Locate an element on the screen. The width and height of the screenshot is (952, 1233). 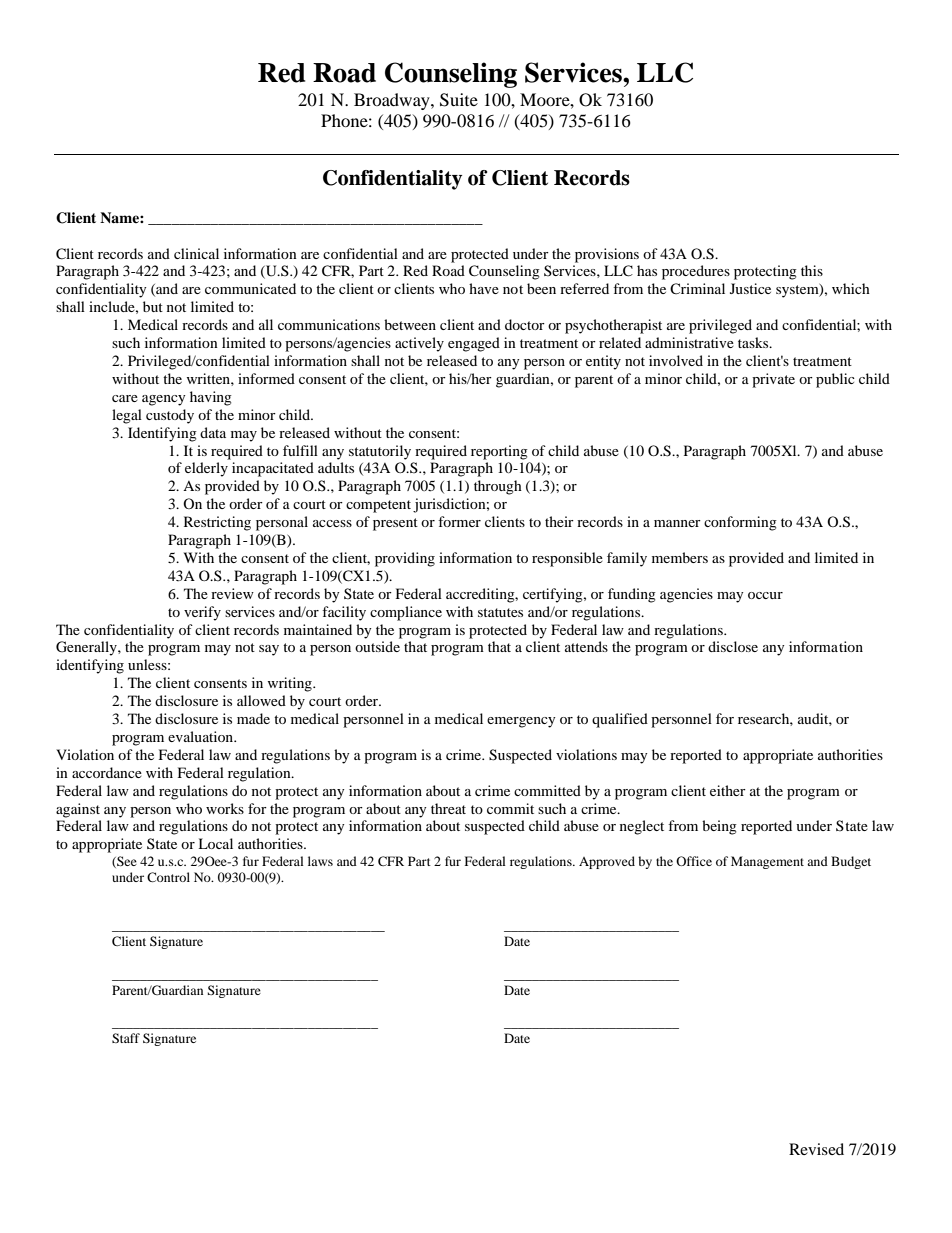
Staff is located at coordinates (126, 1038).
